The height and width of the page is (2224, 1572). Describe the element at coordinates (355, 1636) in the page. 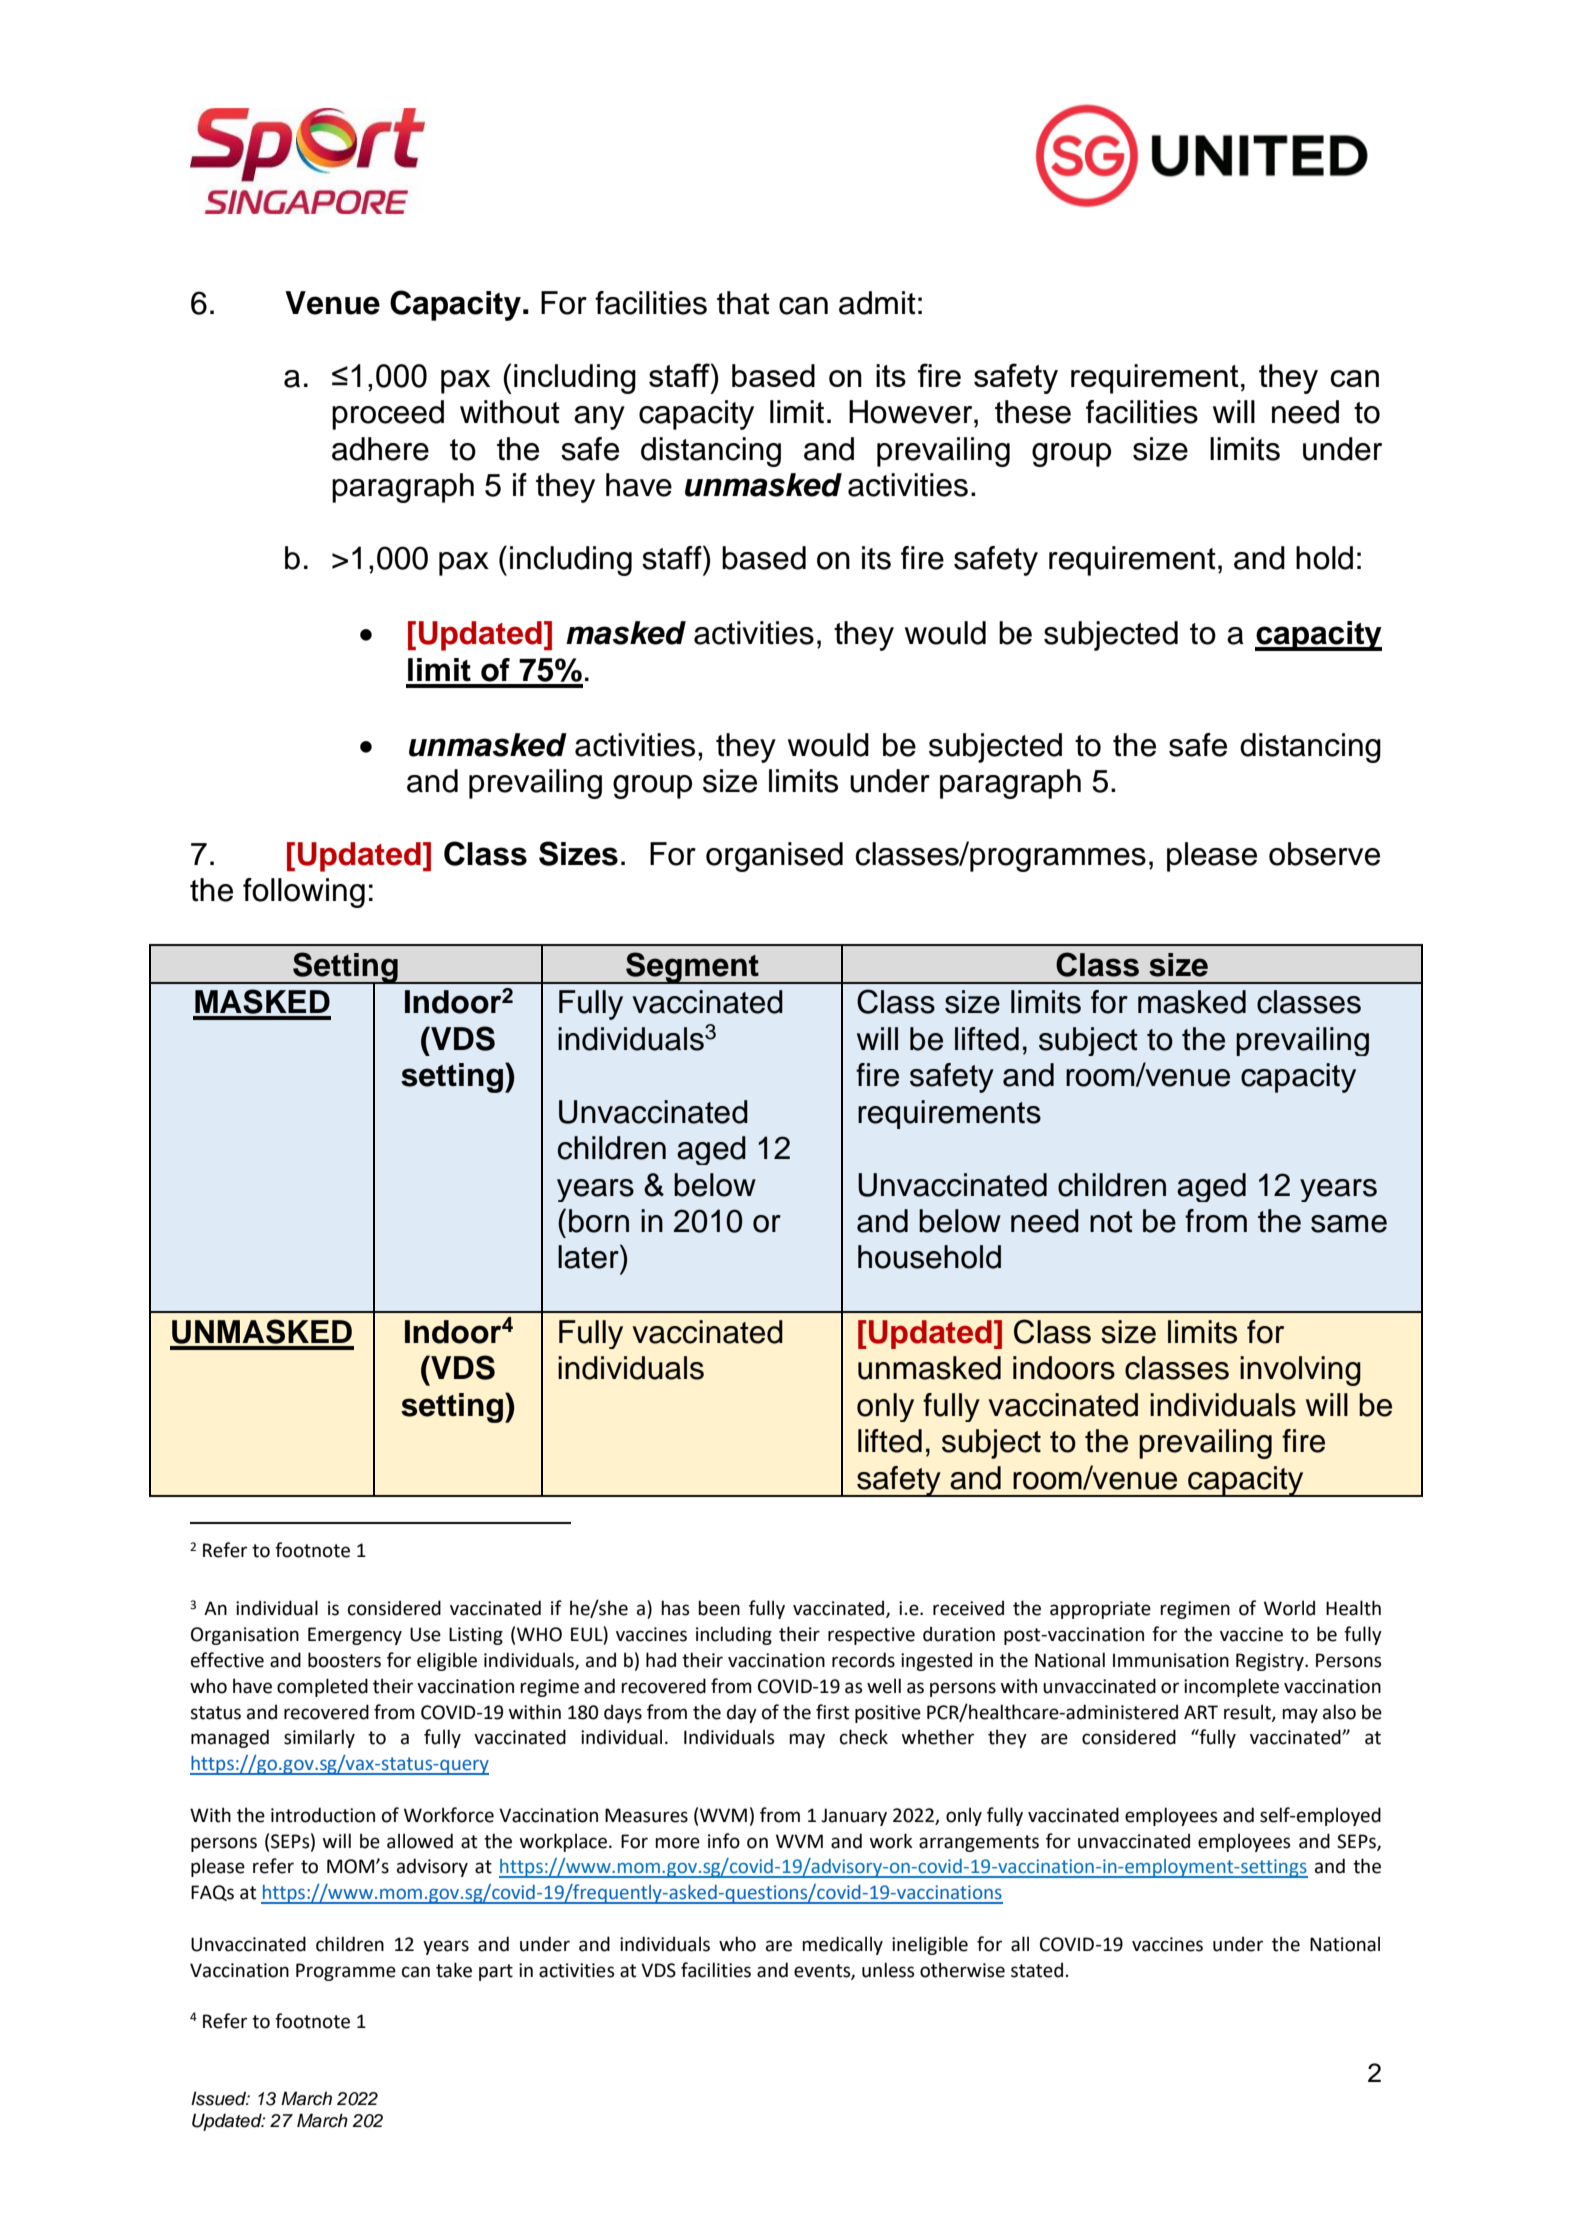

I see `Emergency` at that location.
